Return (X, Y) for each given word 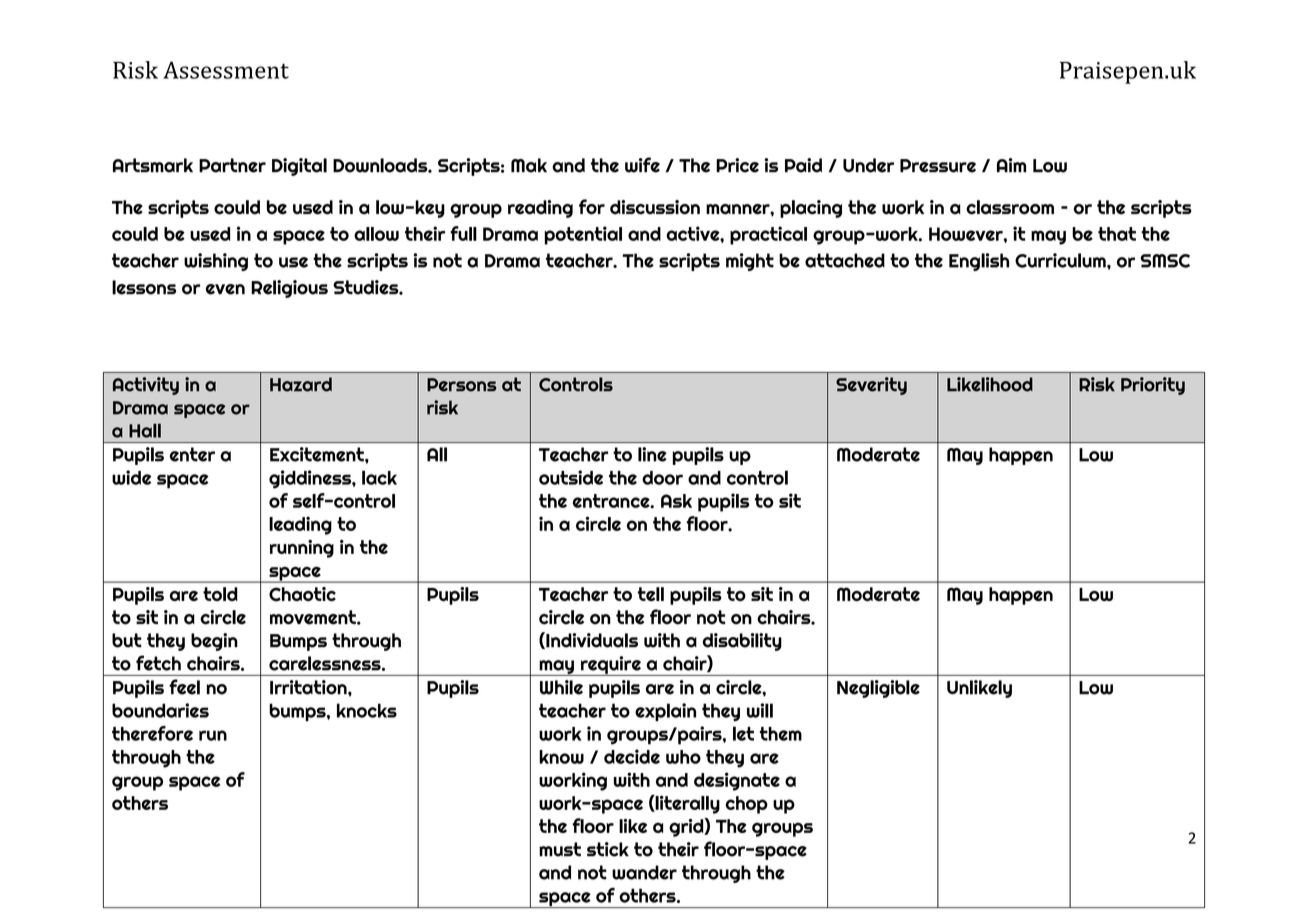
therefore (152, 733)
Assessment (226, 70)
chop (747, 805)
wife (642, 165)
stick (608, 849)
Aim (1011, 165)
